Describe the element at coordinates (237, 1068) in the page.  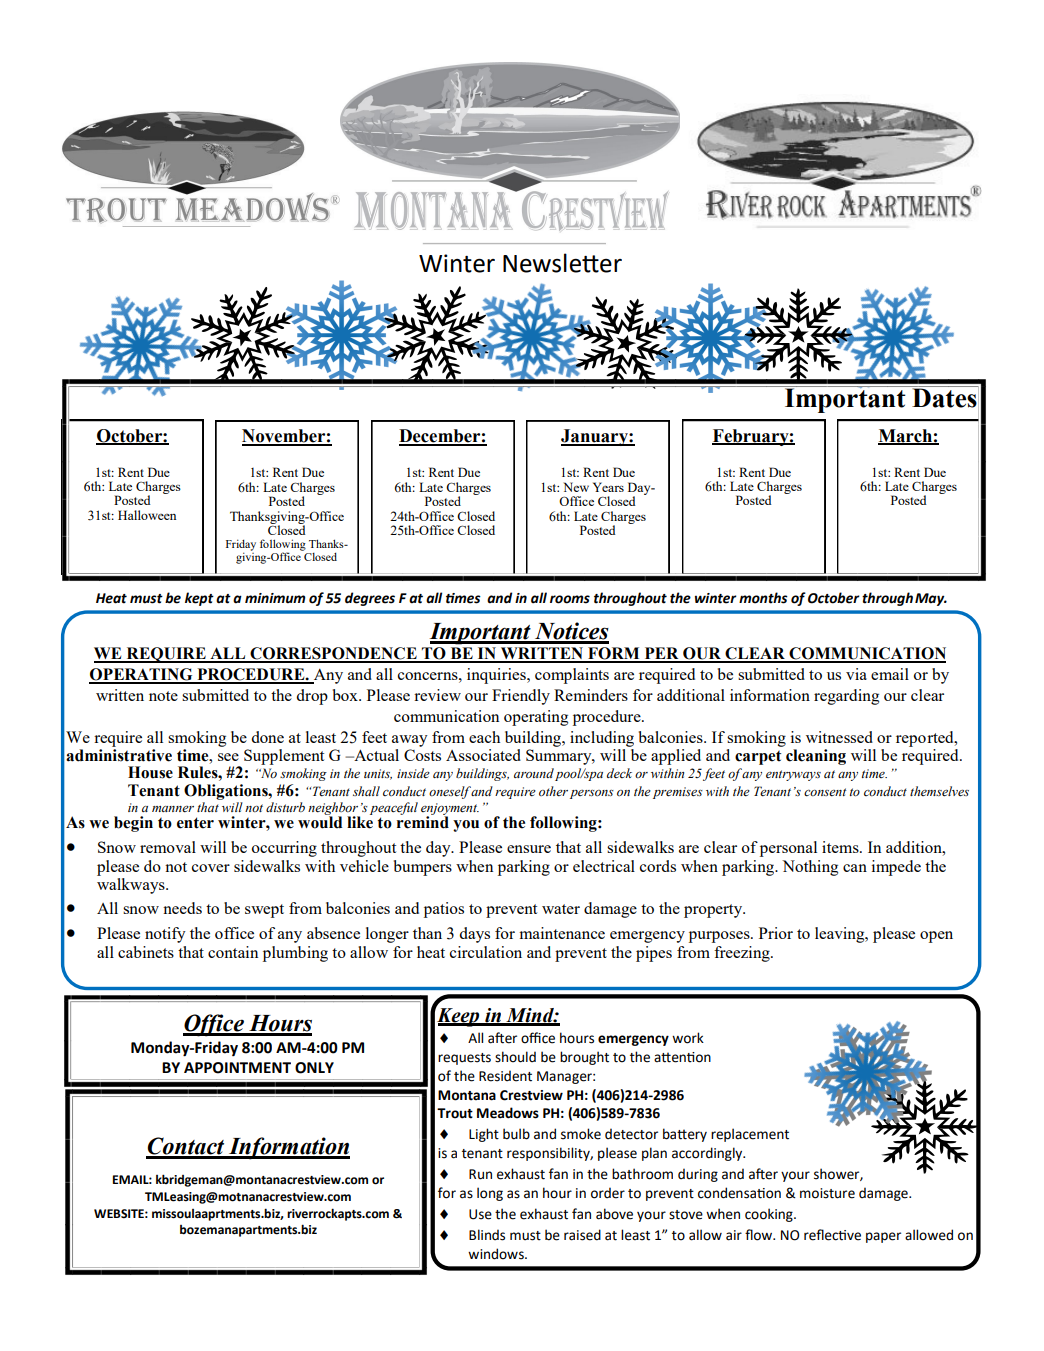
I see `APPOINTMENT` at that location.
